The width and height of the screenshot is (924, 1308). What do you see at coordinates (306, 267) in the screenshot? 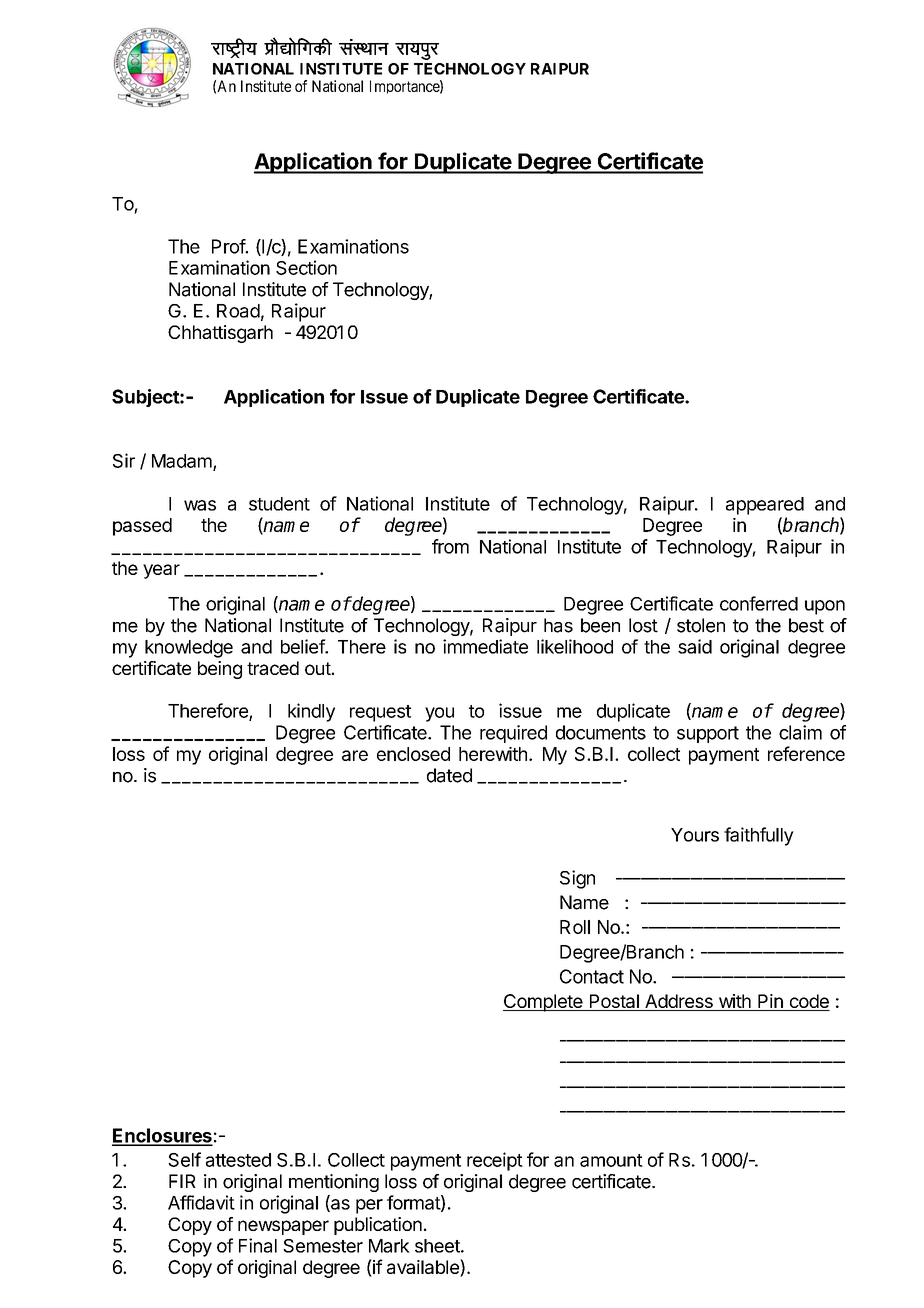
I see `Section` at bounding box center [306, 267].
